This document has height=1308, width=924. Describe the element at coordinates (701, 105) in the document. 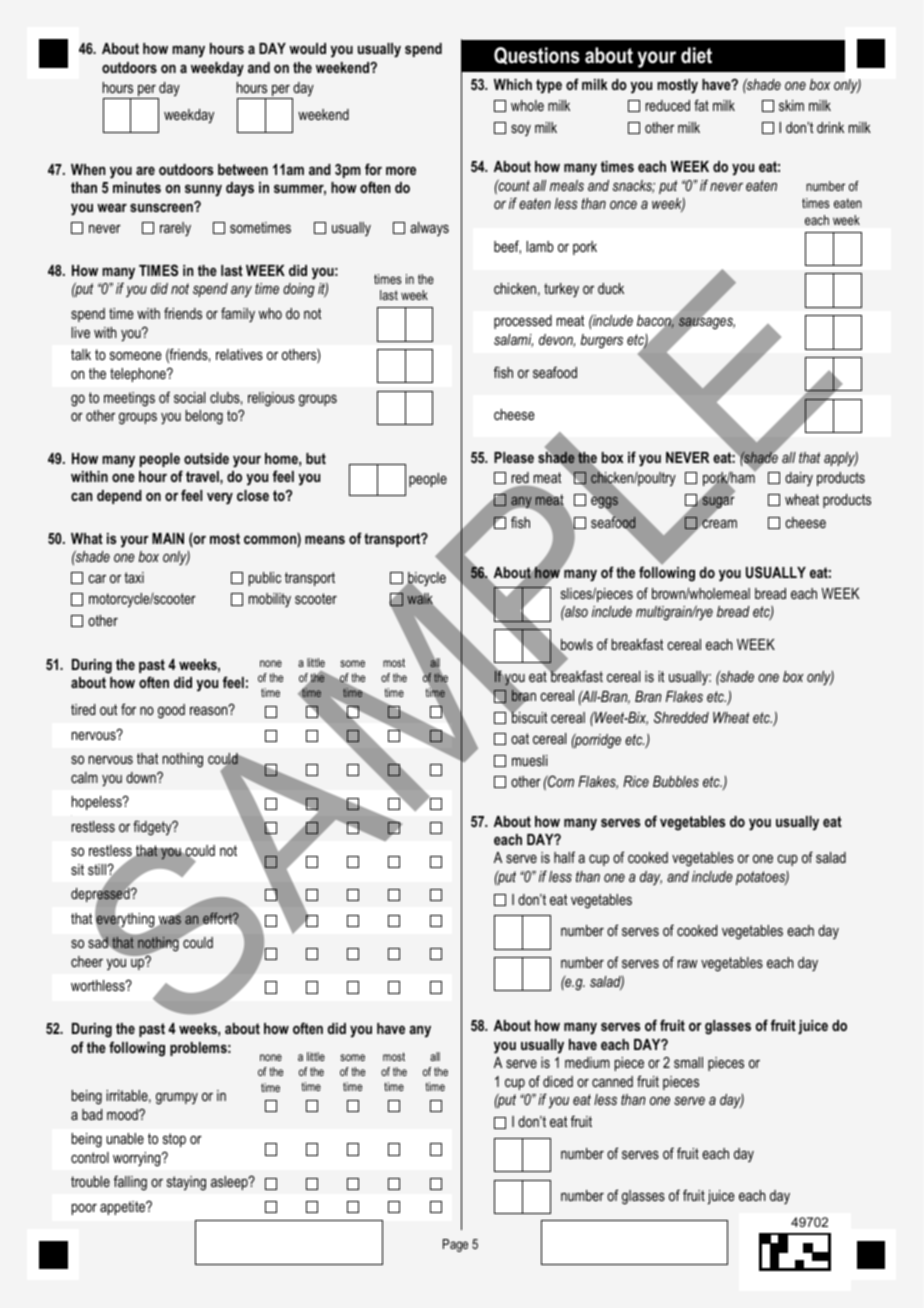

I see `fat` at that location.
